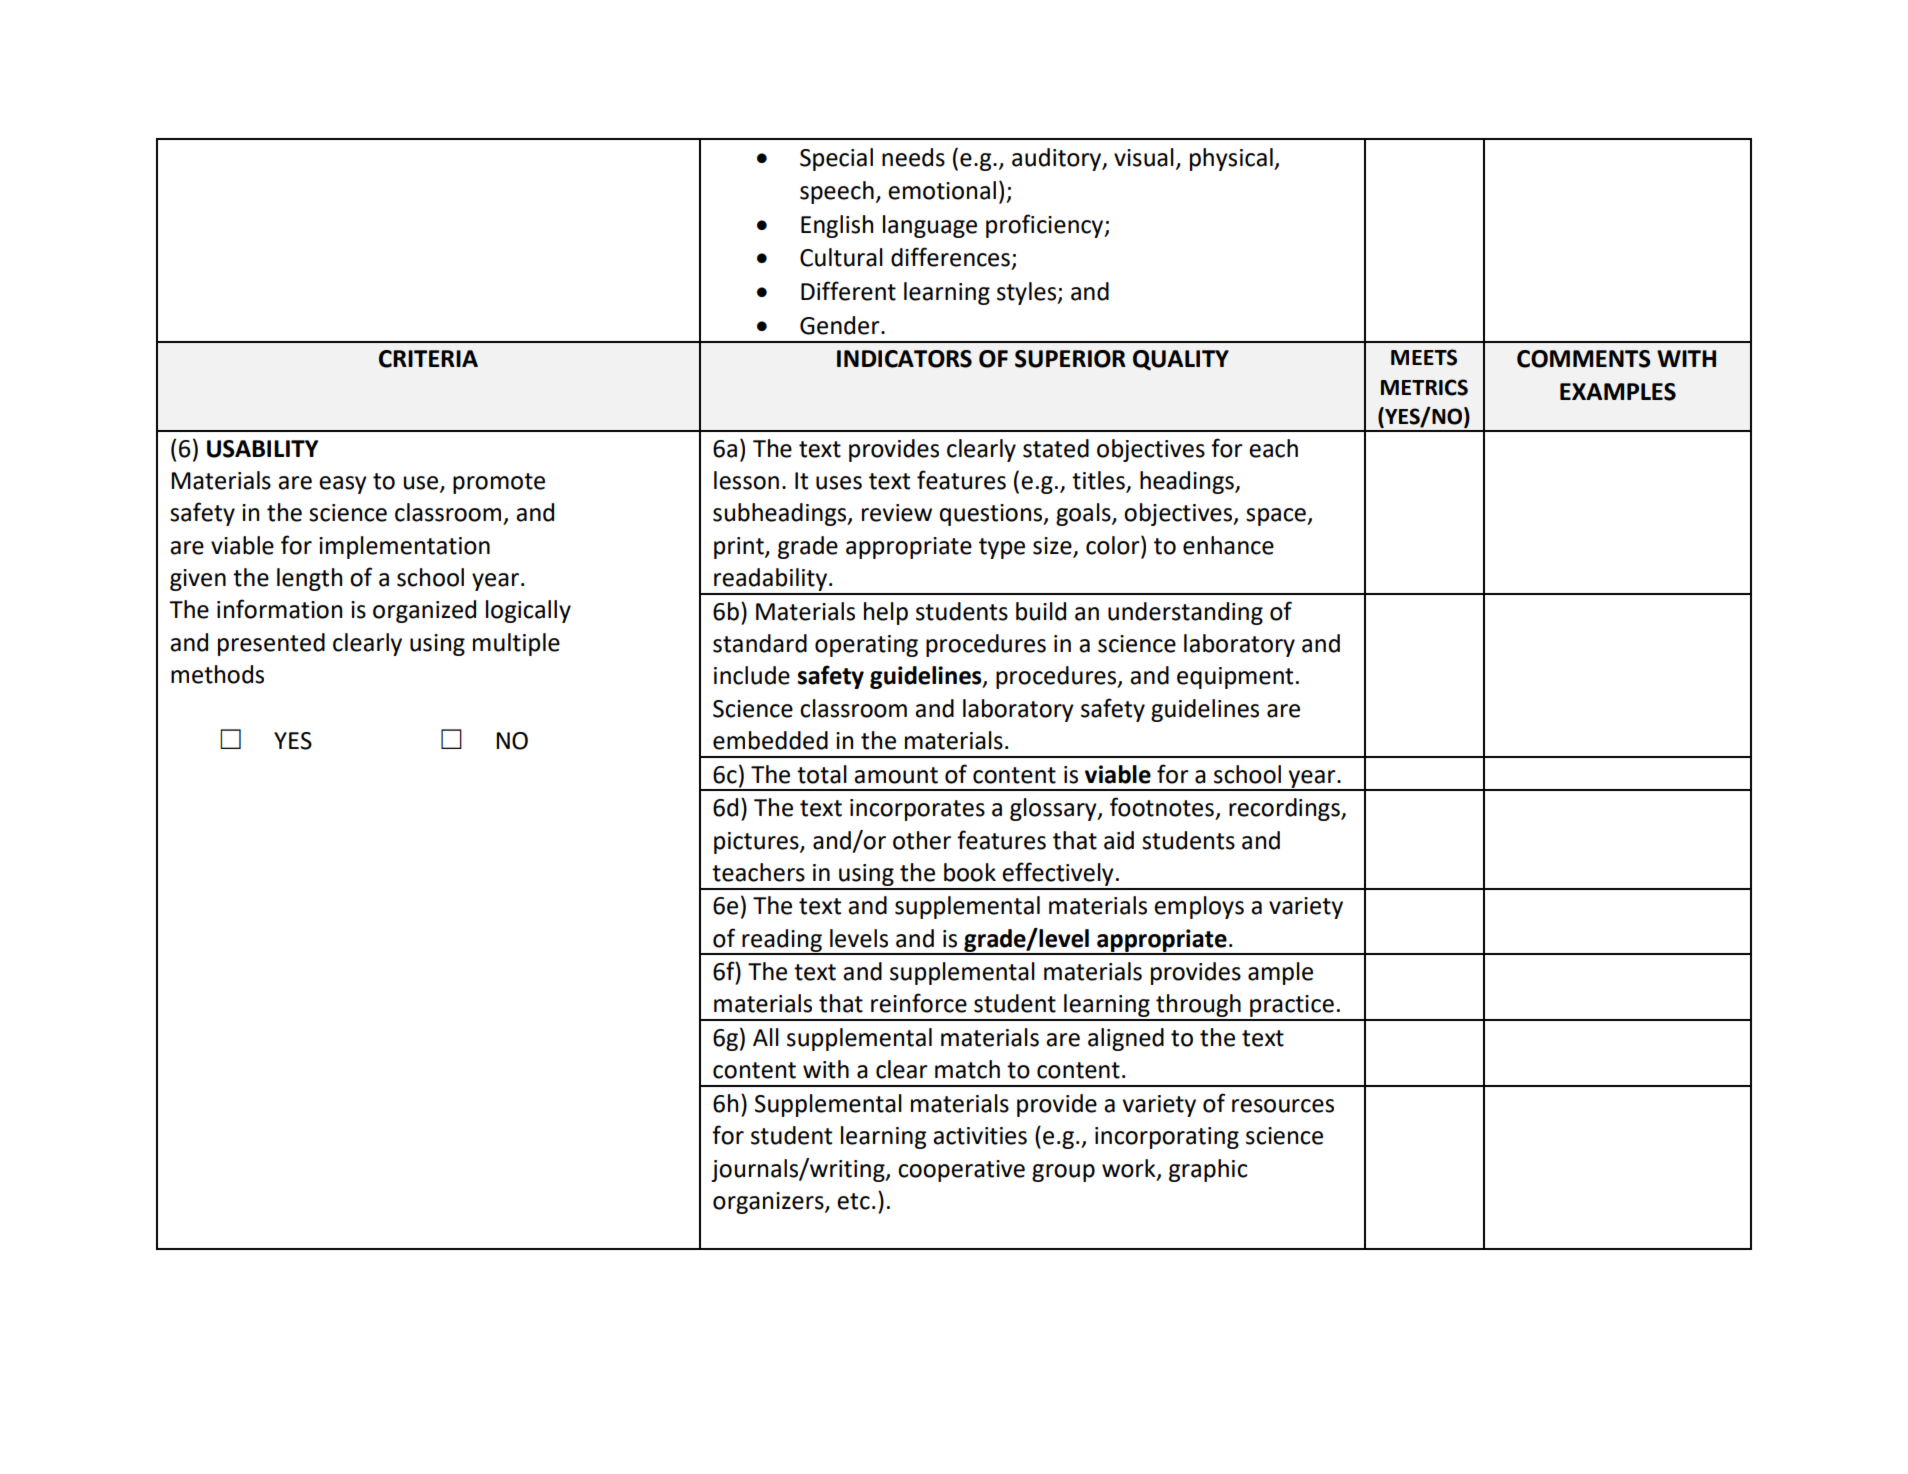 This image has width=1908, height=1474. What do you see at coordinates (922, 840) in the image?
I see `other` at bounding box center [922, 840].
